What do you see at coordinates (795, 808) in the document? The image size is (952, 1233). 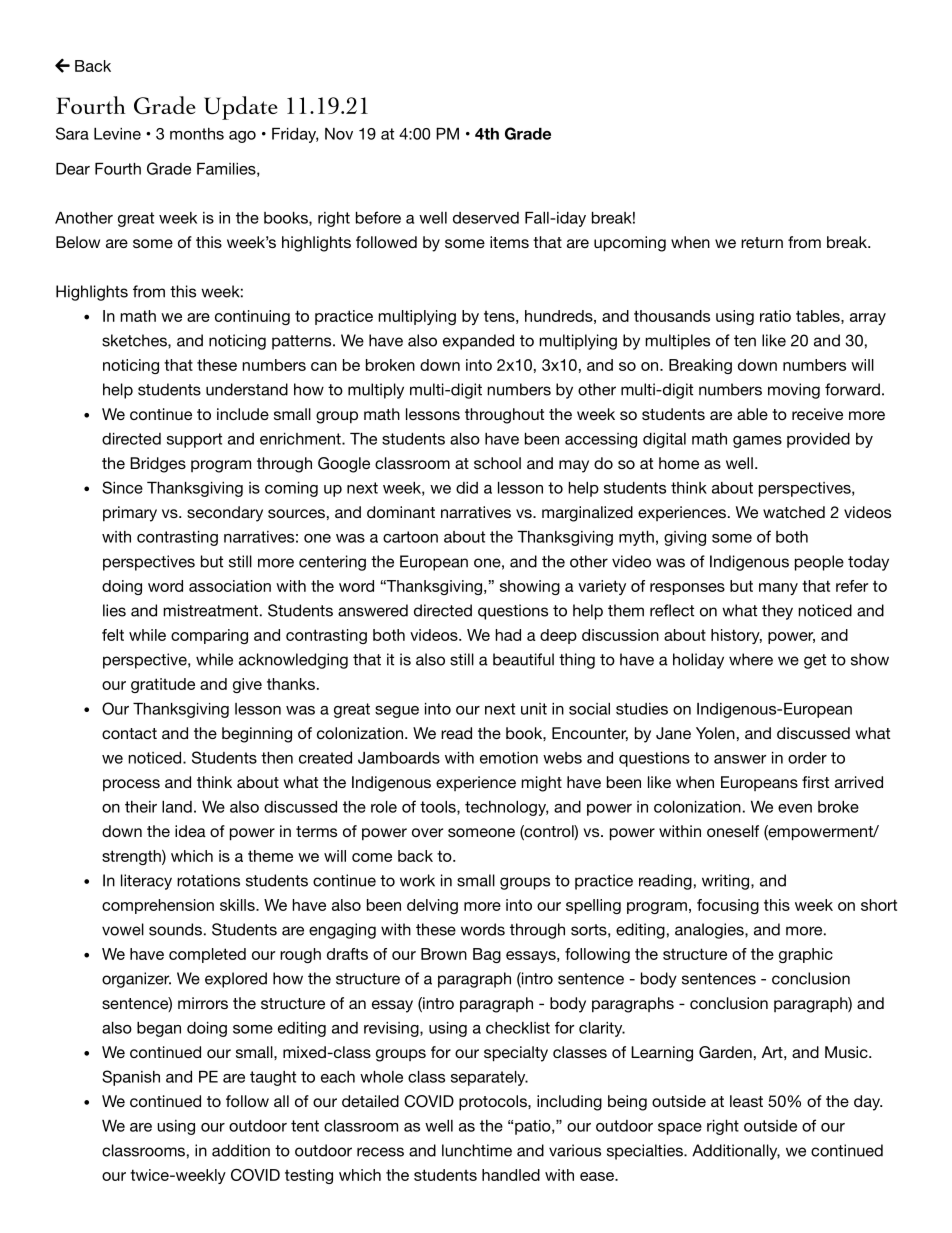 I see `even` at bounding box center [795, 808].
